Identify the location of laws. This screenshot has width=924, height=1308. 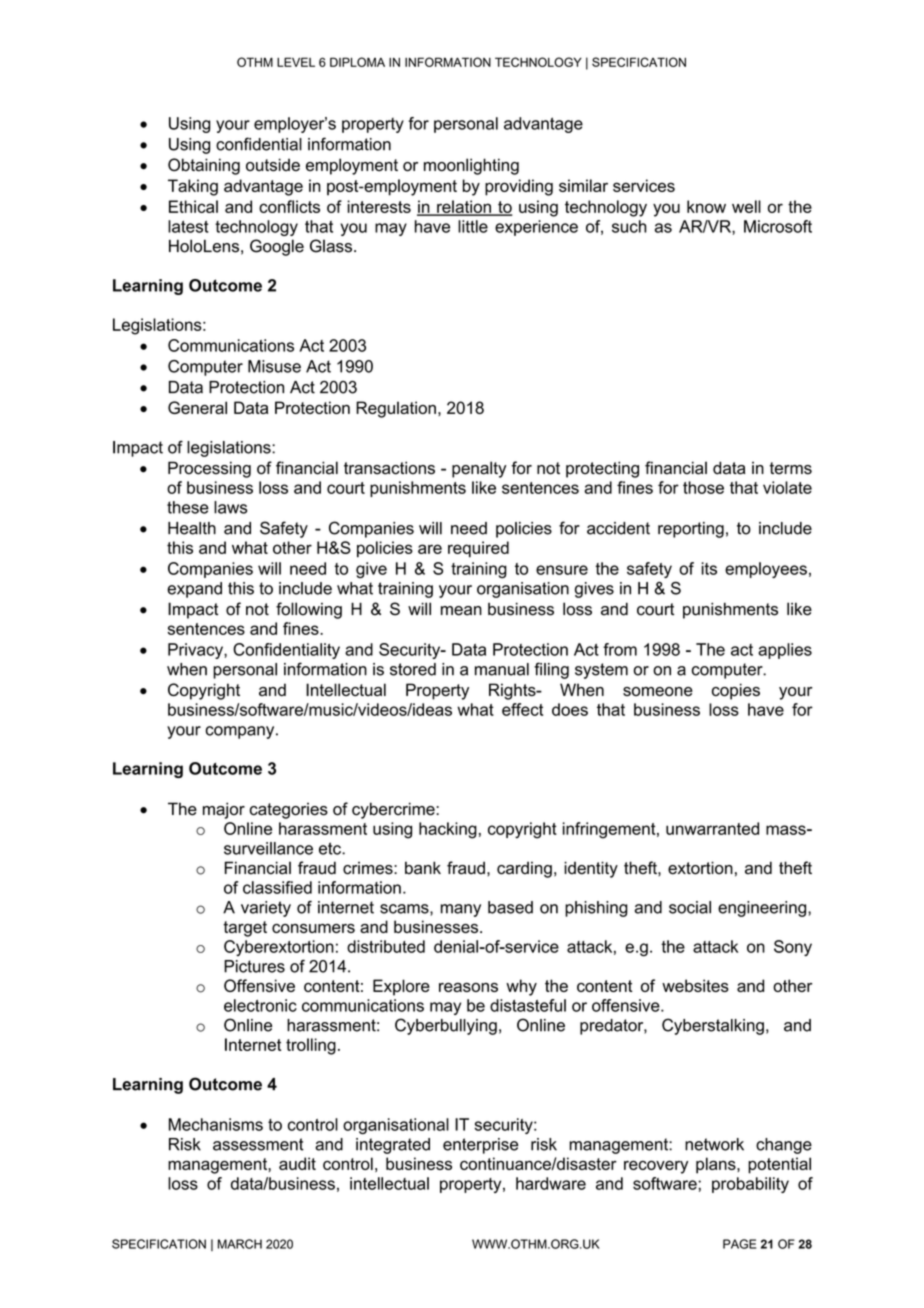
(230, 507).
